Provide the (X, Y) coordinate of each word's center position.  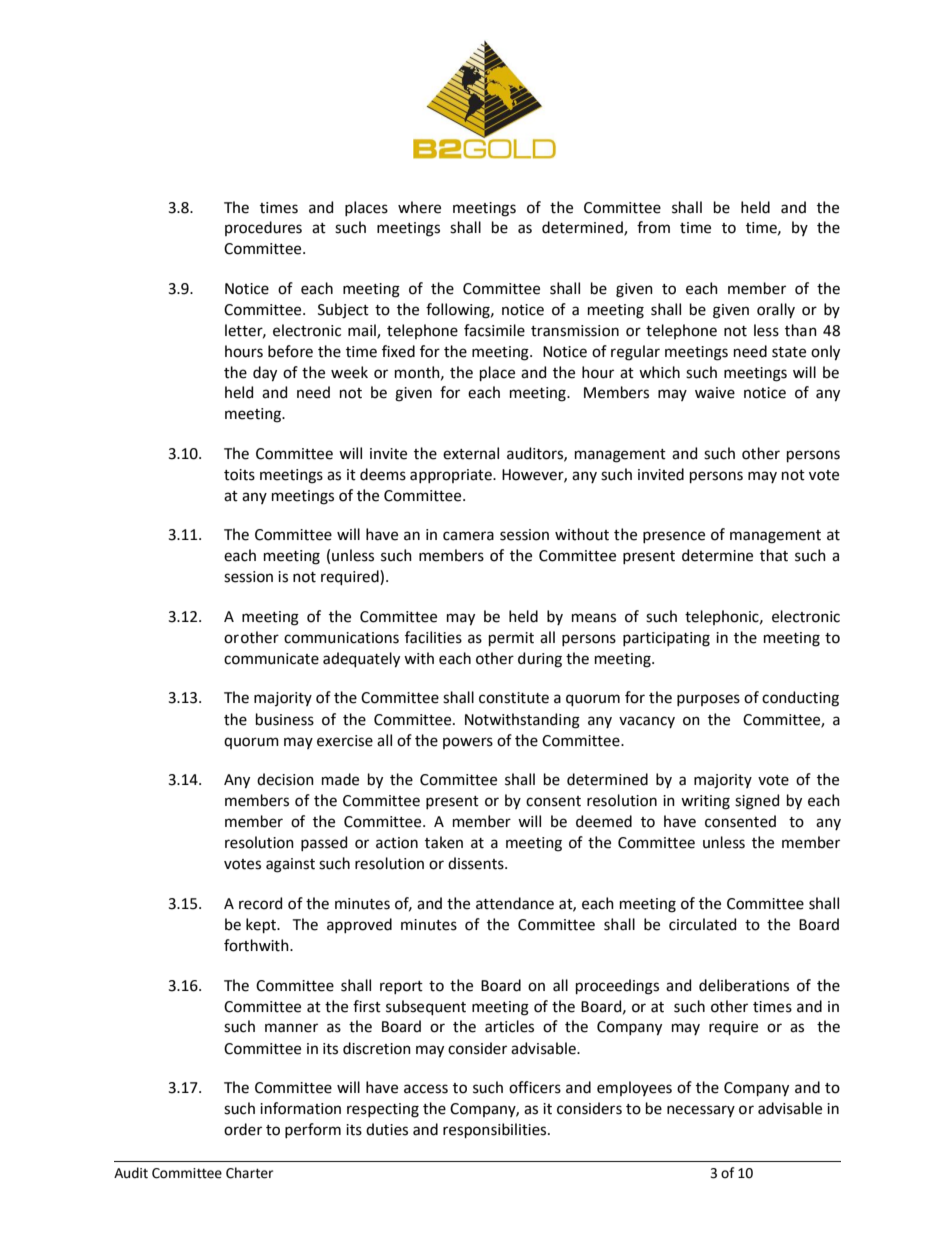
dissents (477, 863)
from (653, 227)
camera (468, 536)
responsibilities (496, 1130)
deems (383, 474)
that (774, 555)
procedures (263, 228)
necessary (701, 1111)
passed (324, 843)
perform (313, 1130)
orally (776, 310)
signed (757, 802)
